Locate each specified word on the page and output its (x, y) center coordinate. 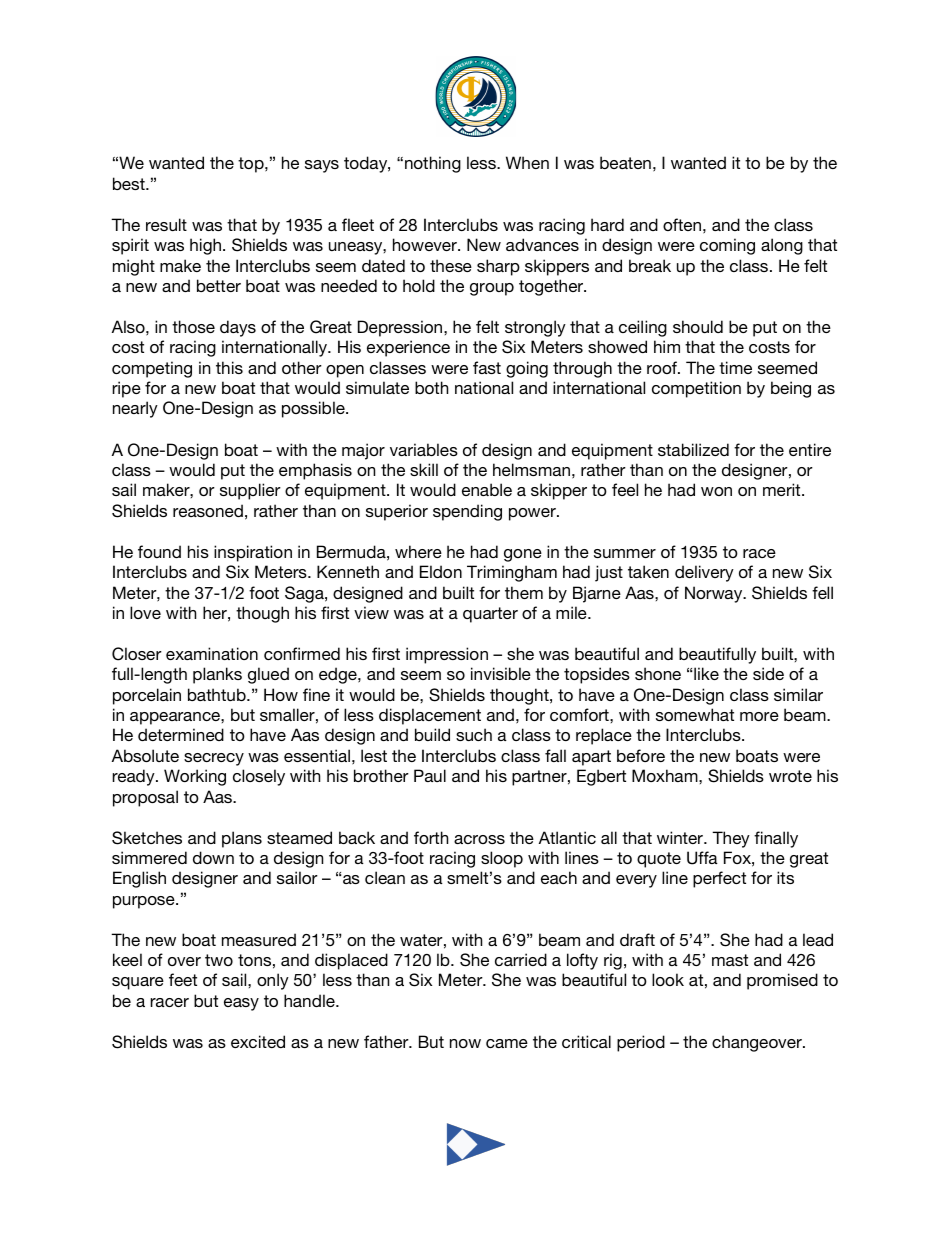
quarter (490, 615)
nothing (433, 164)
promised (782, 981)
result (166, 224)
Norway (715, 594)
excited (258, 1041)
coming (727, 246)
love (145, 612)
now (465, 1043)
